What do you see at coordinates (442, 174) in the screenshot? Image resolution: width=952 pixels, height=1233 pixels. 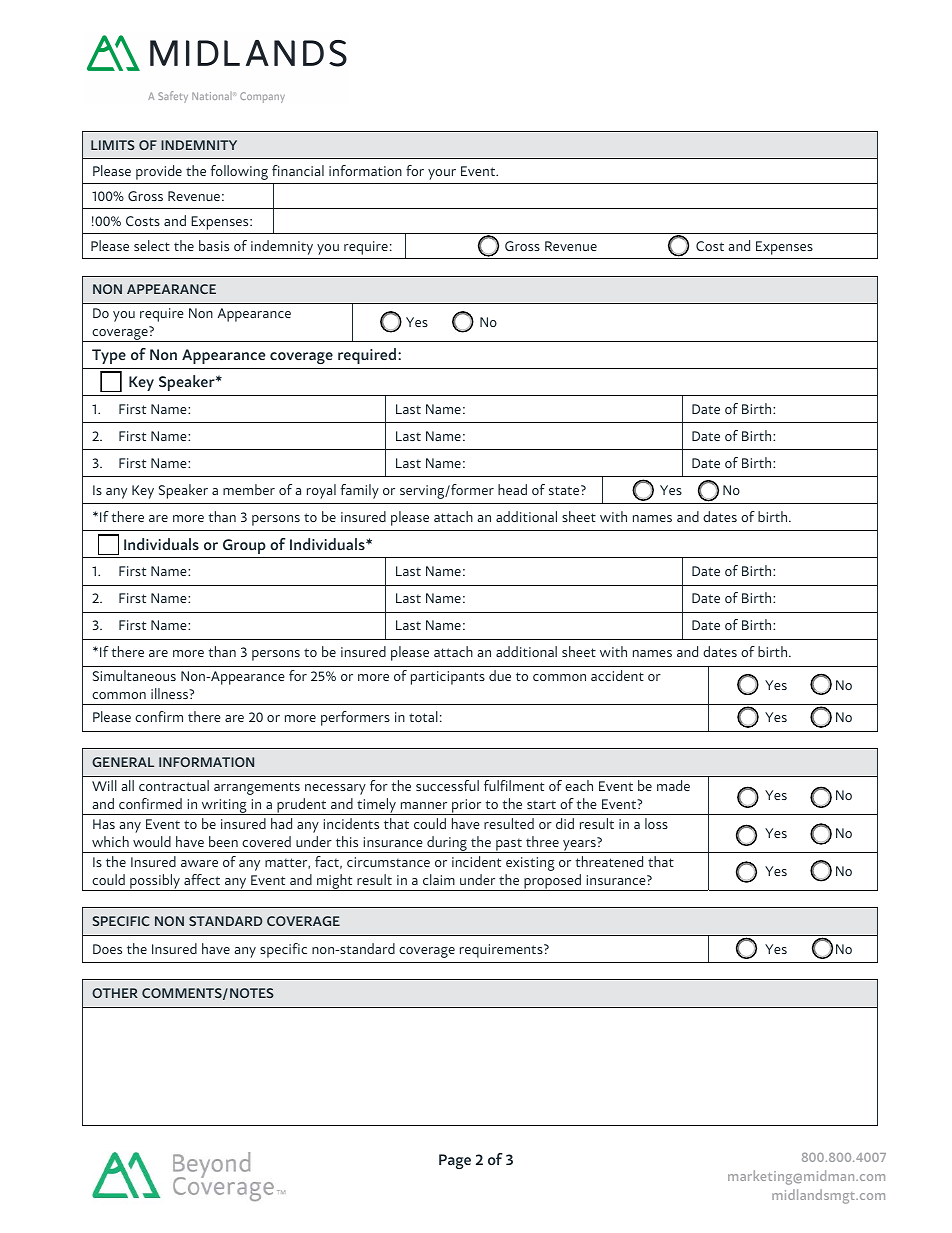 I see `your` at bounding box center [442, 174].
